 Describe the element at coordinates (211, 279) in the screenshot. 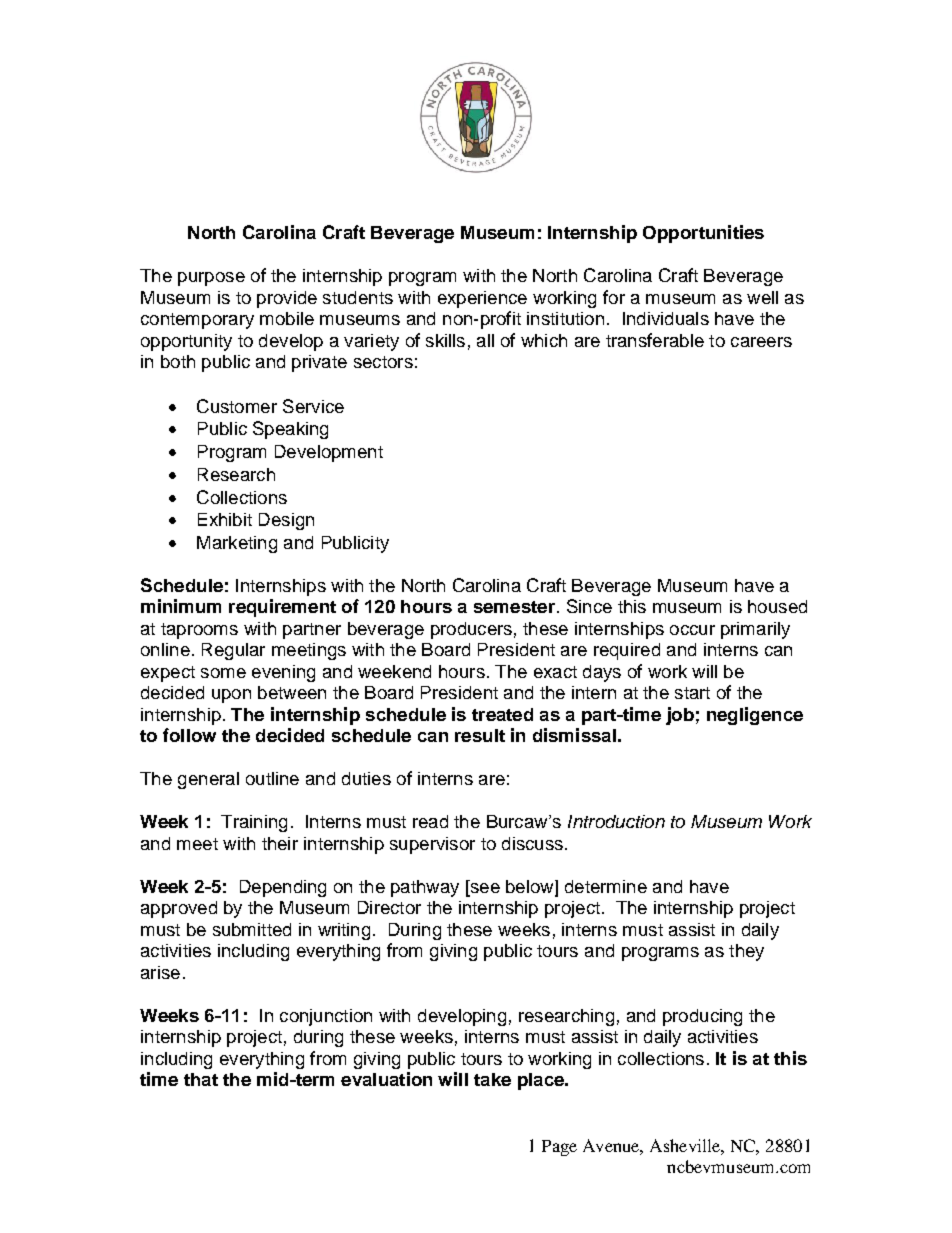

I see `purpose` at that location.
